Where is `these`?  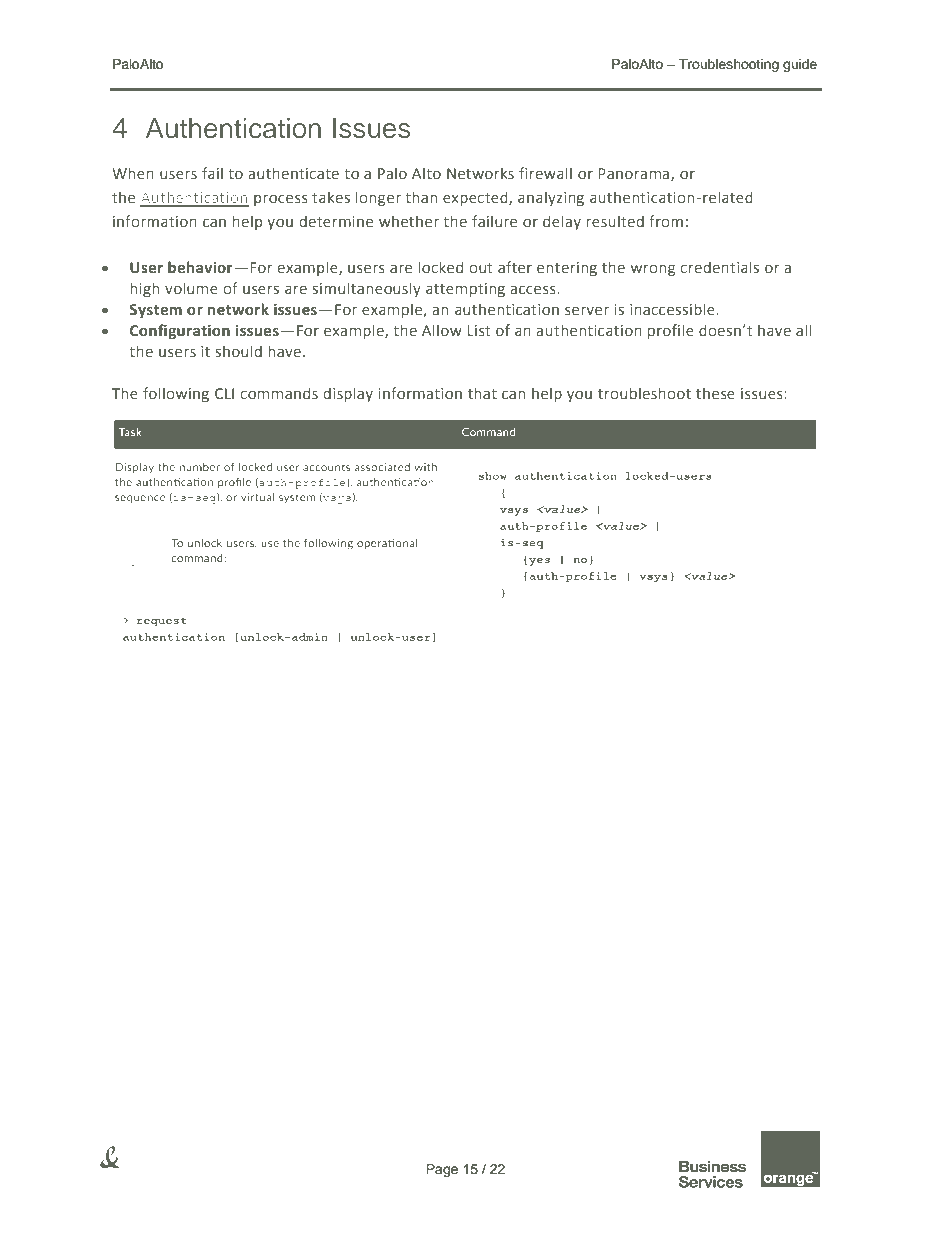 these is located at coordinates (715, 393).
